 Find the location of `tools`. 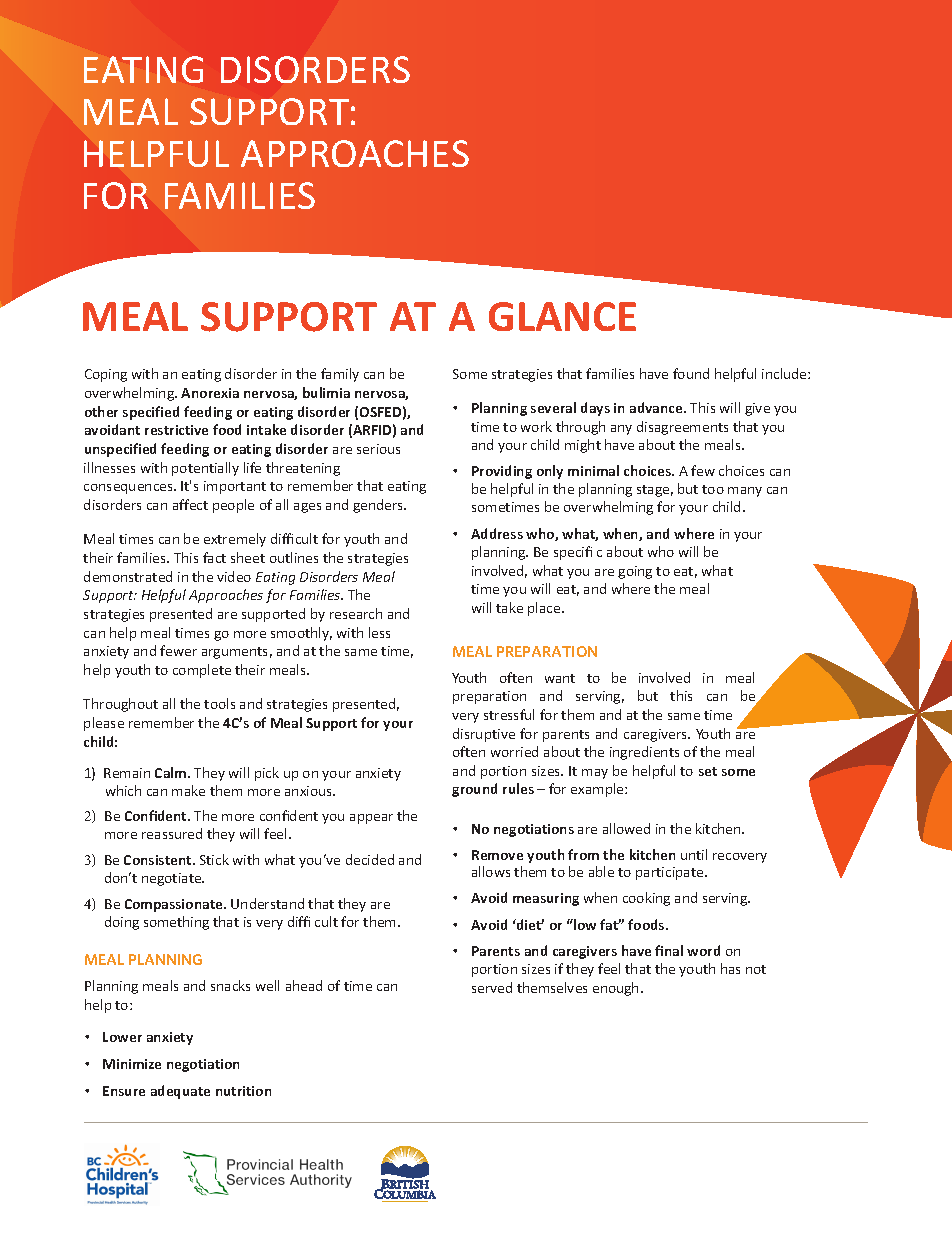

tools is located at coordinates (219, 703).
